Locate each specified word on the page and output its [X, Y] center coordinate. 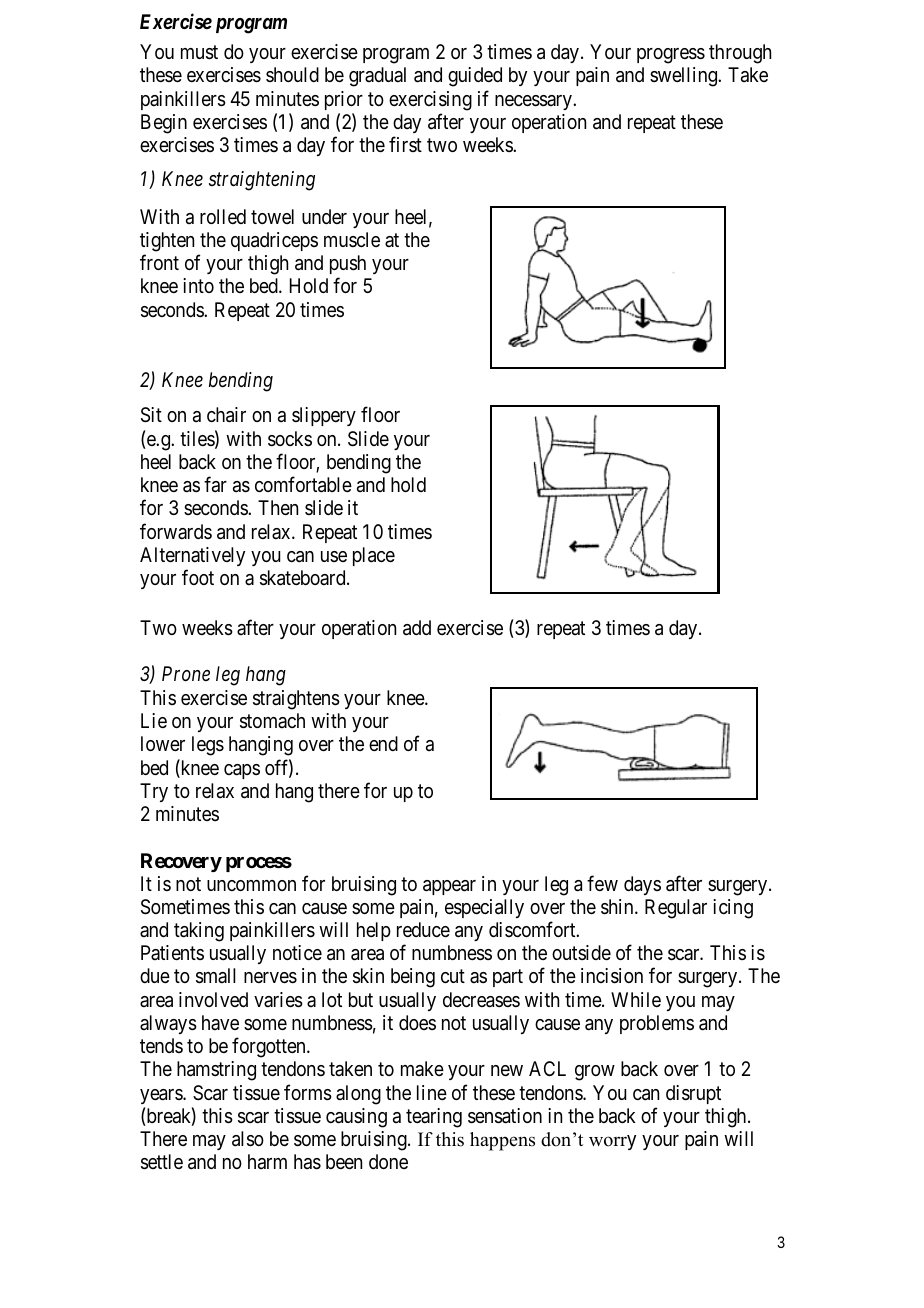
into [198, 285]
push [348, 264]
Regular [676, 909]
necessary [534, 102]
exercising [430, 101]
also [248, 1139]
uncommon [251, 885]
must [199, 53]
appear [449, 887]
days [642, 885]
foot [198, 577]
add [417, 628]
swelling [685, 77]
